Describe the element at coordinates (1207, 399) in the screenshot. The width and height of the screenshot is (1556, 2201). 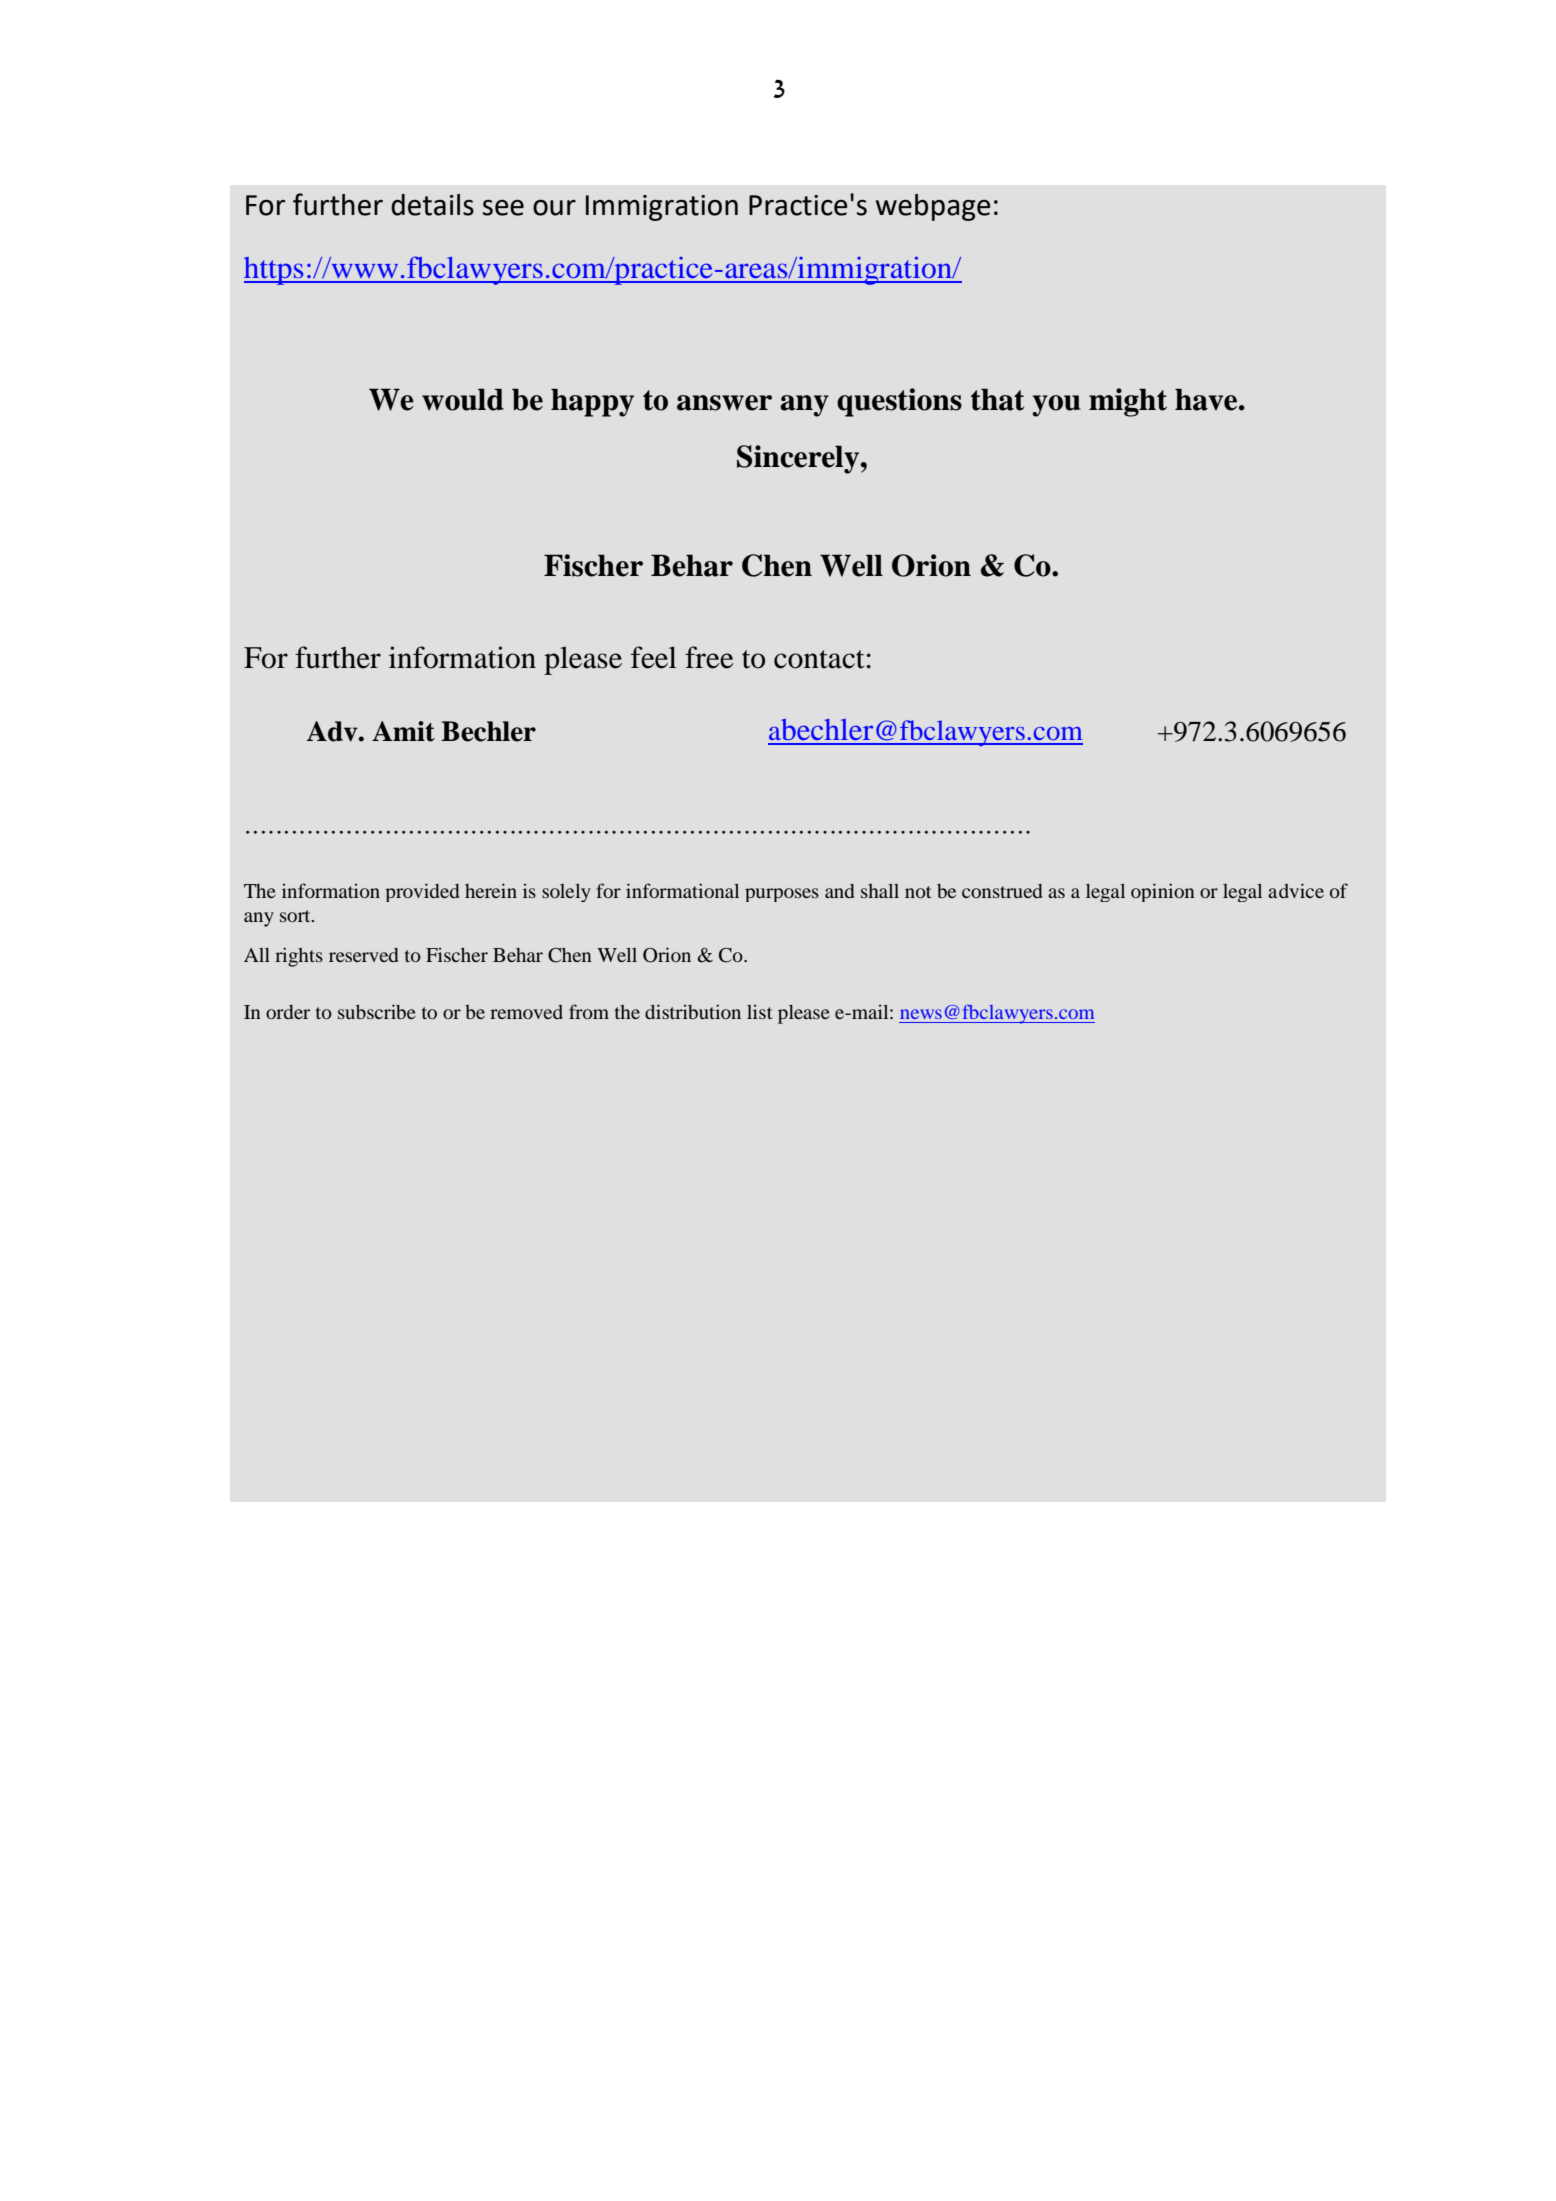
I see `have` at that location.
